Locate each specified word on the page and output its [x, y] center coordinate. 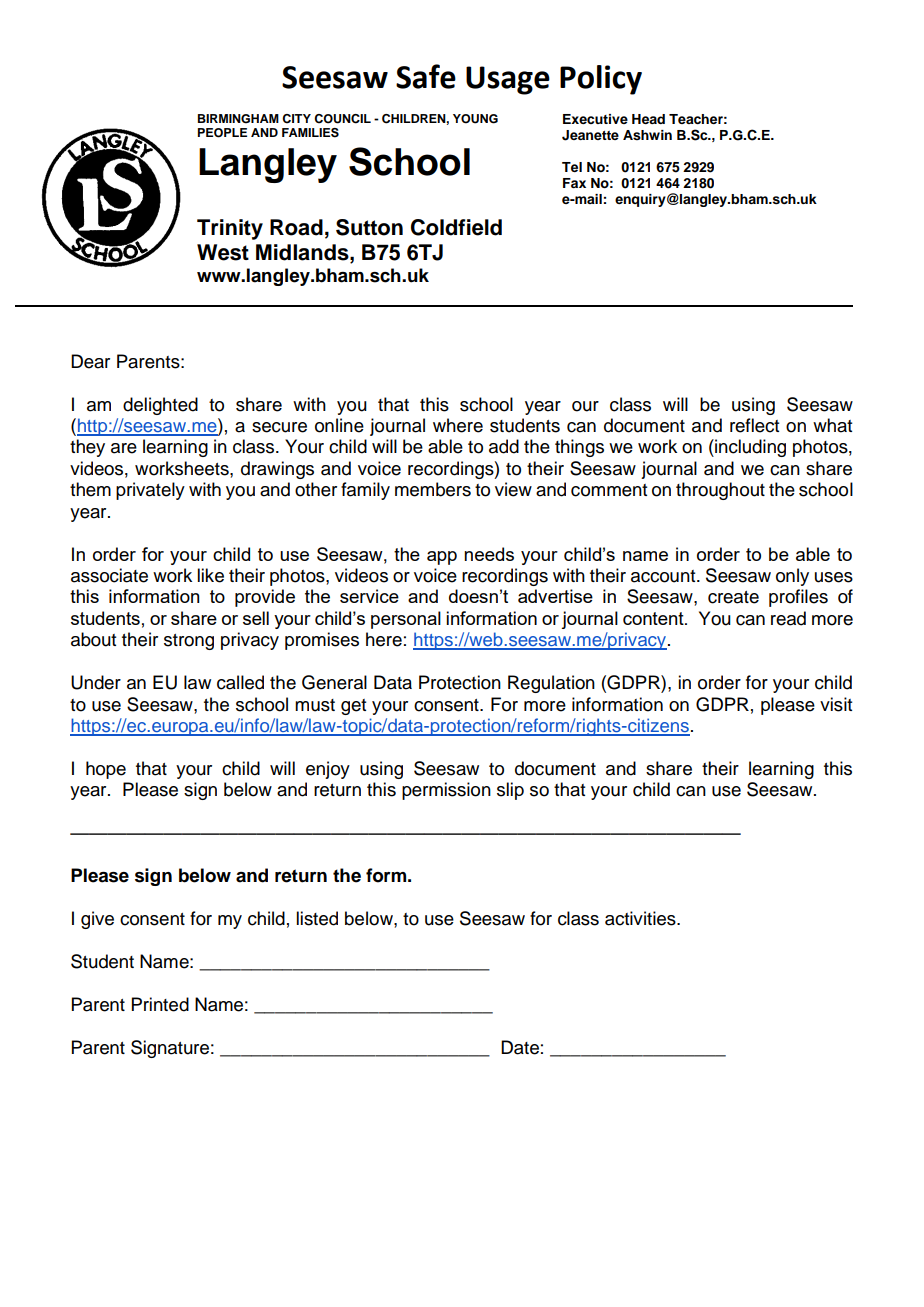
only [792, 577]
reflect [754, 425]
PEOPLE [222, 133]
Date [520, 1047]
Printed [160, 1004]
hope [106, 770]
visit [836, 704]
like [210, 575]
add [504, 446]
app [442, 558]
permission [446, 791]
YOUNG [475, 119]
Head [648, 119]
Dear [90, 361]
